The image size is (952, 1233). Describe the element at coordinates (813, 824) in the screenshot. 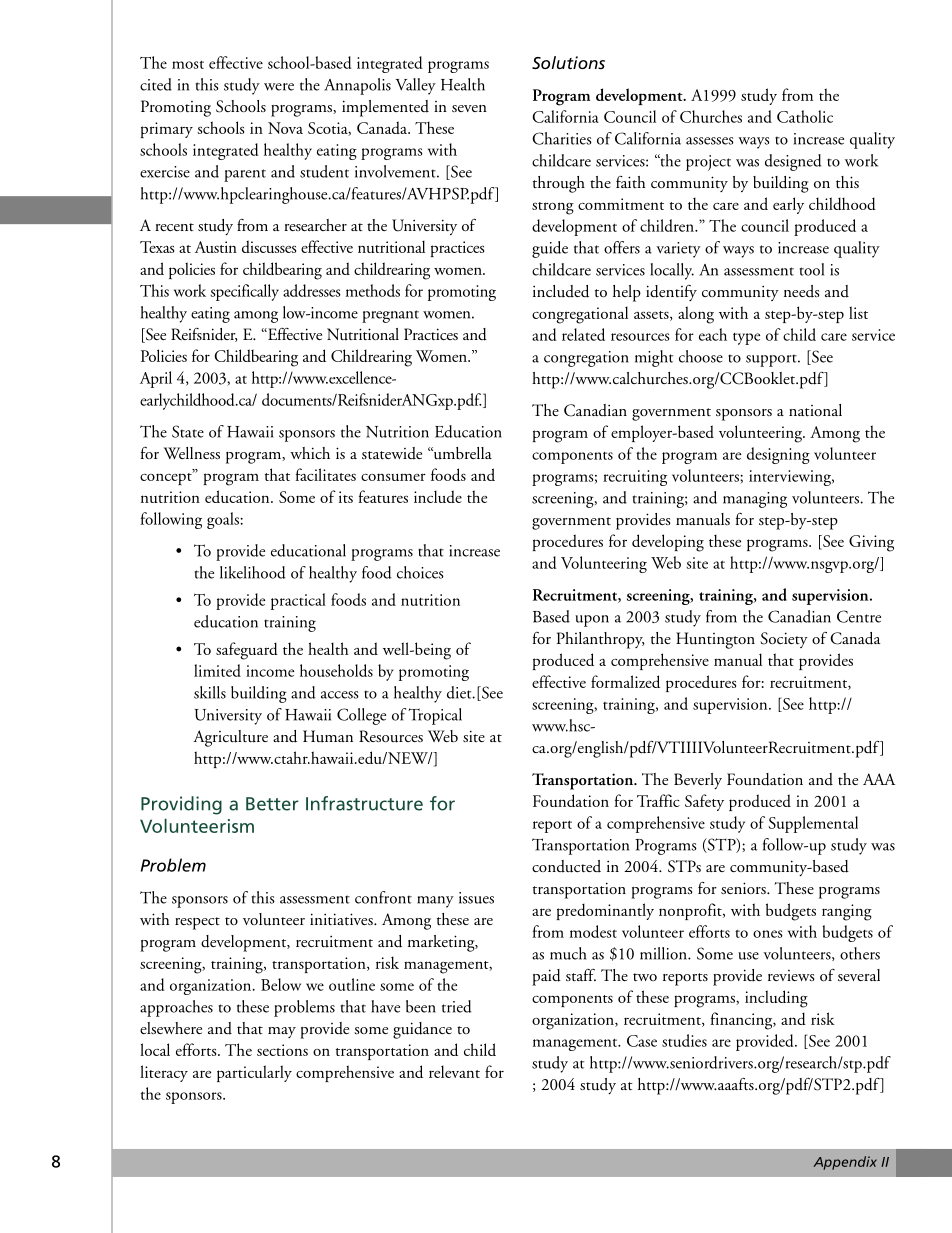

I see `Supplemental` at that location.
